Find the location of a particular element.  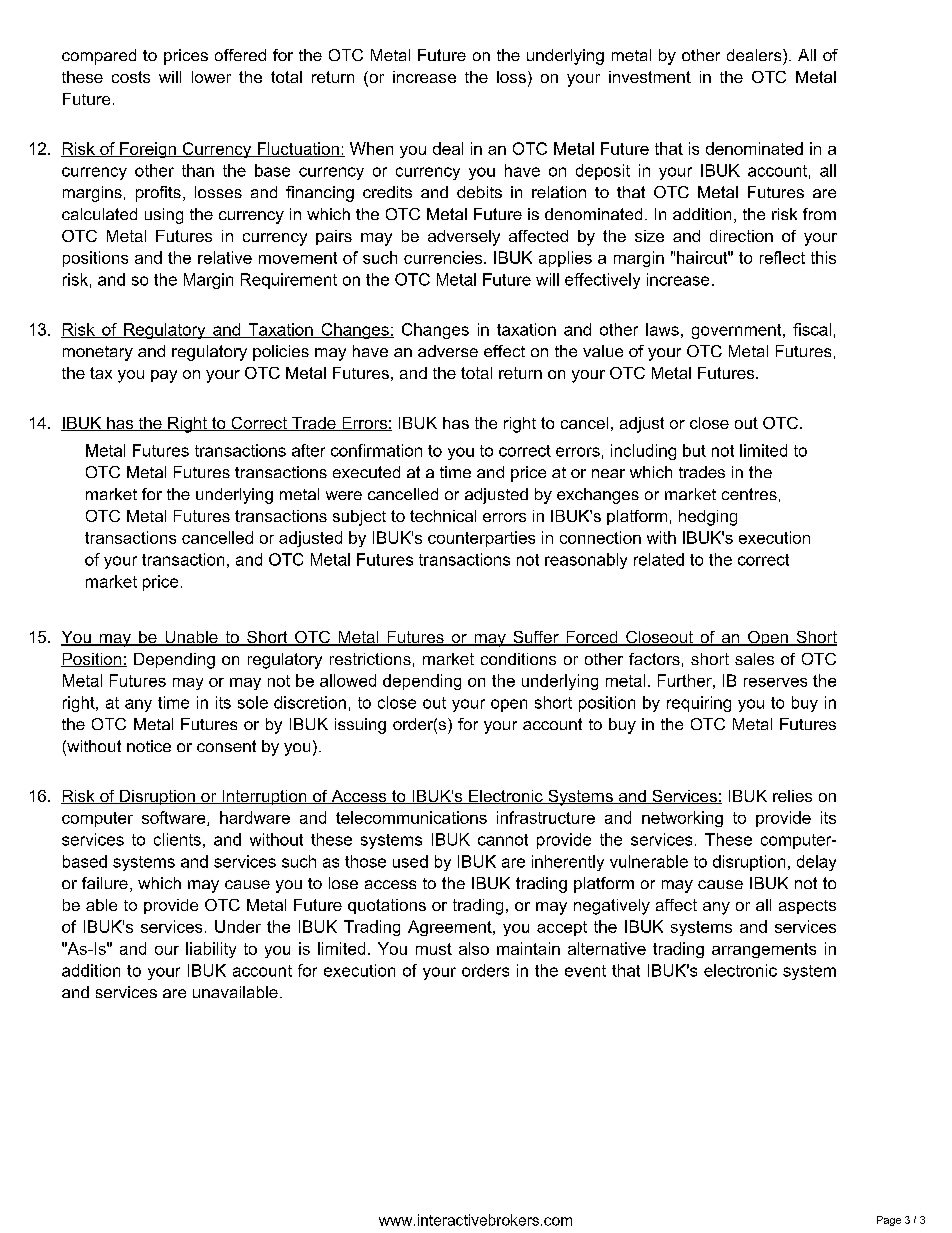

lower is located at coordinates (211, 77).
